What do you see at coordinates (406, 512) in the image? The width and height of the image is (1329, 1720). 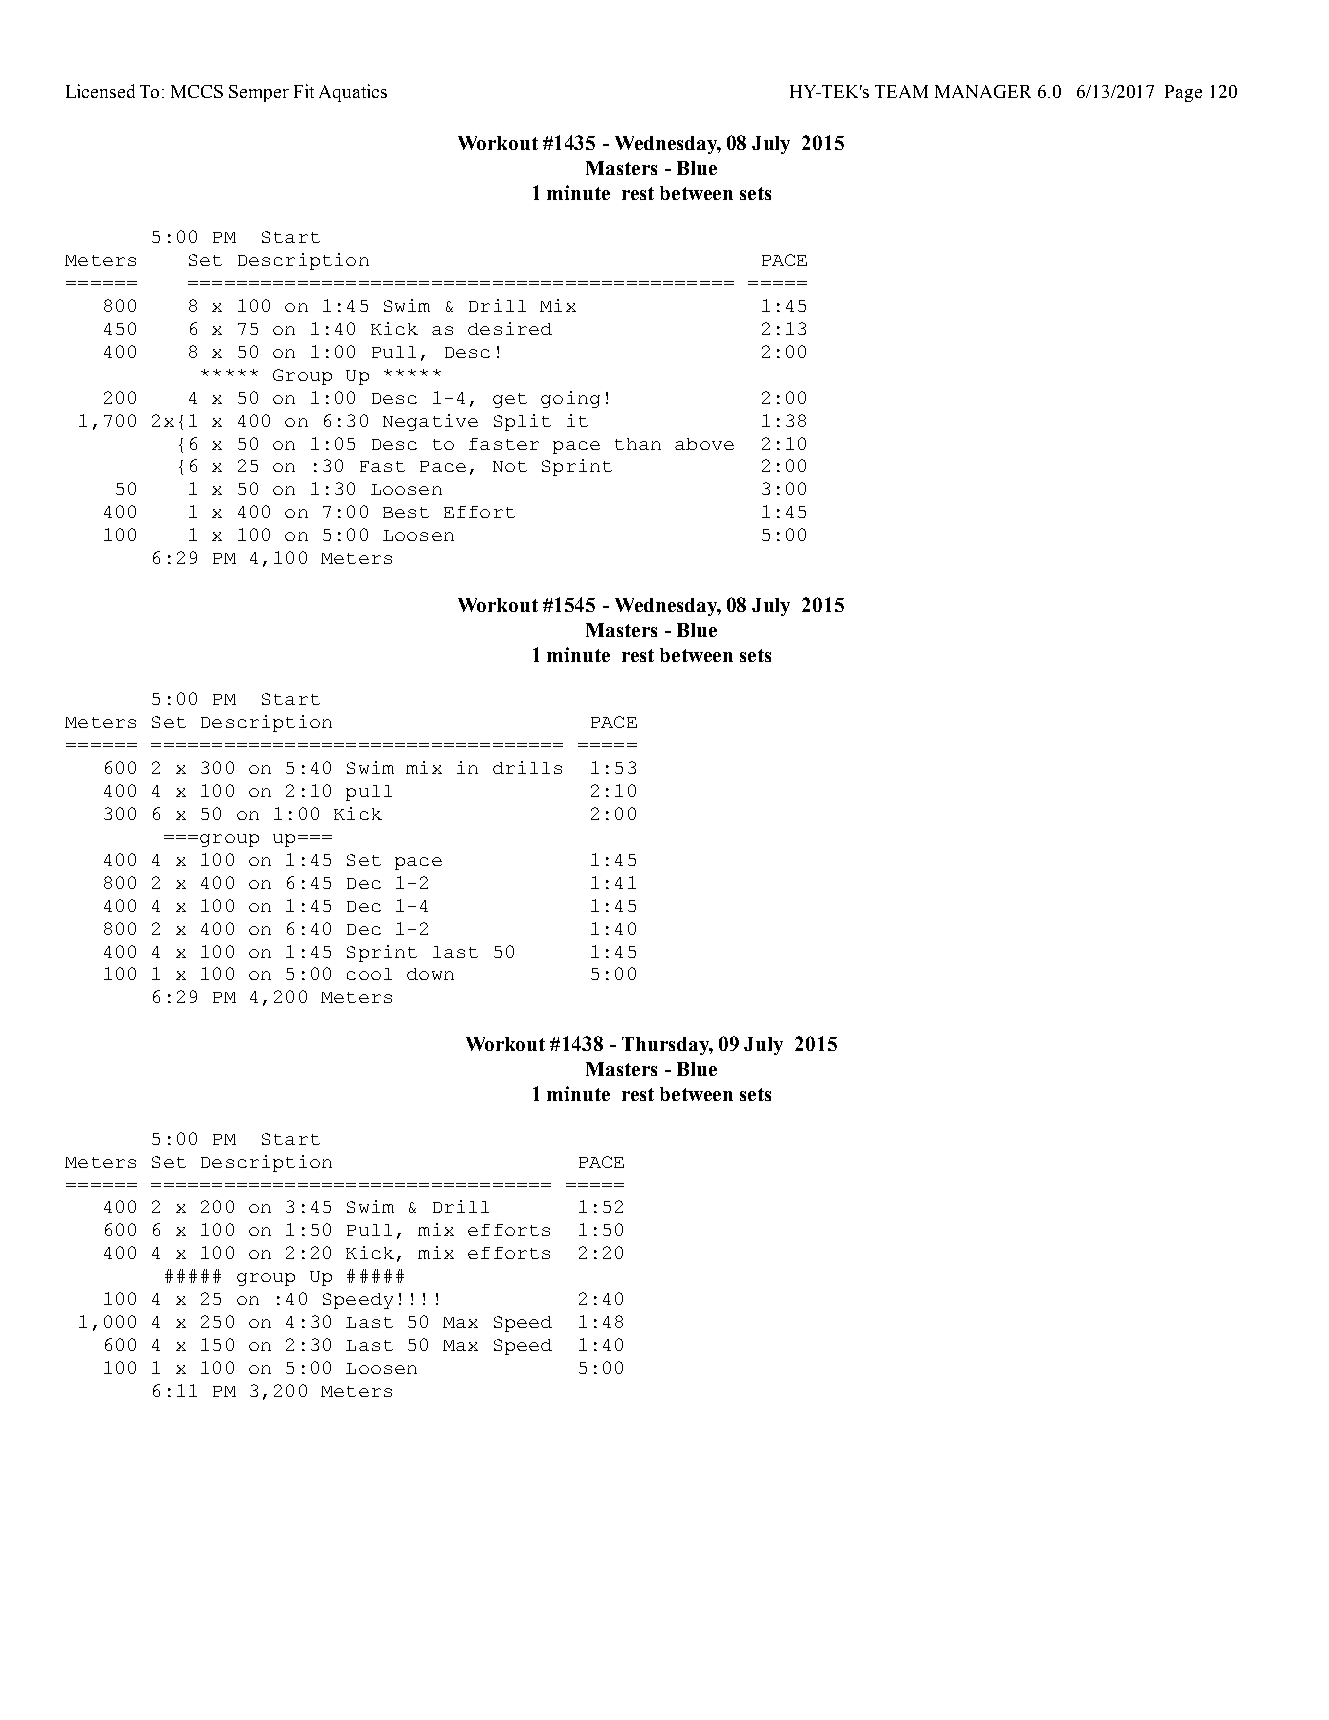 I see `Best` at bounding box center [406, 512].
